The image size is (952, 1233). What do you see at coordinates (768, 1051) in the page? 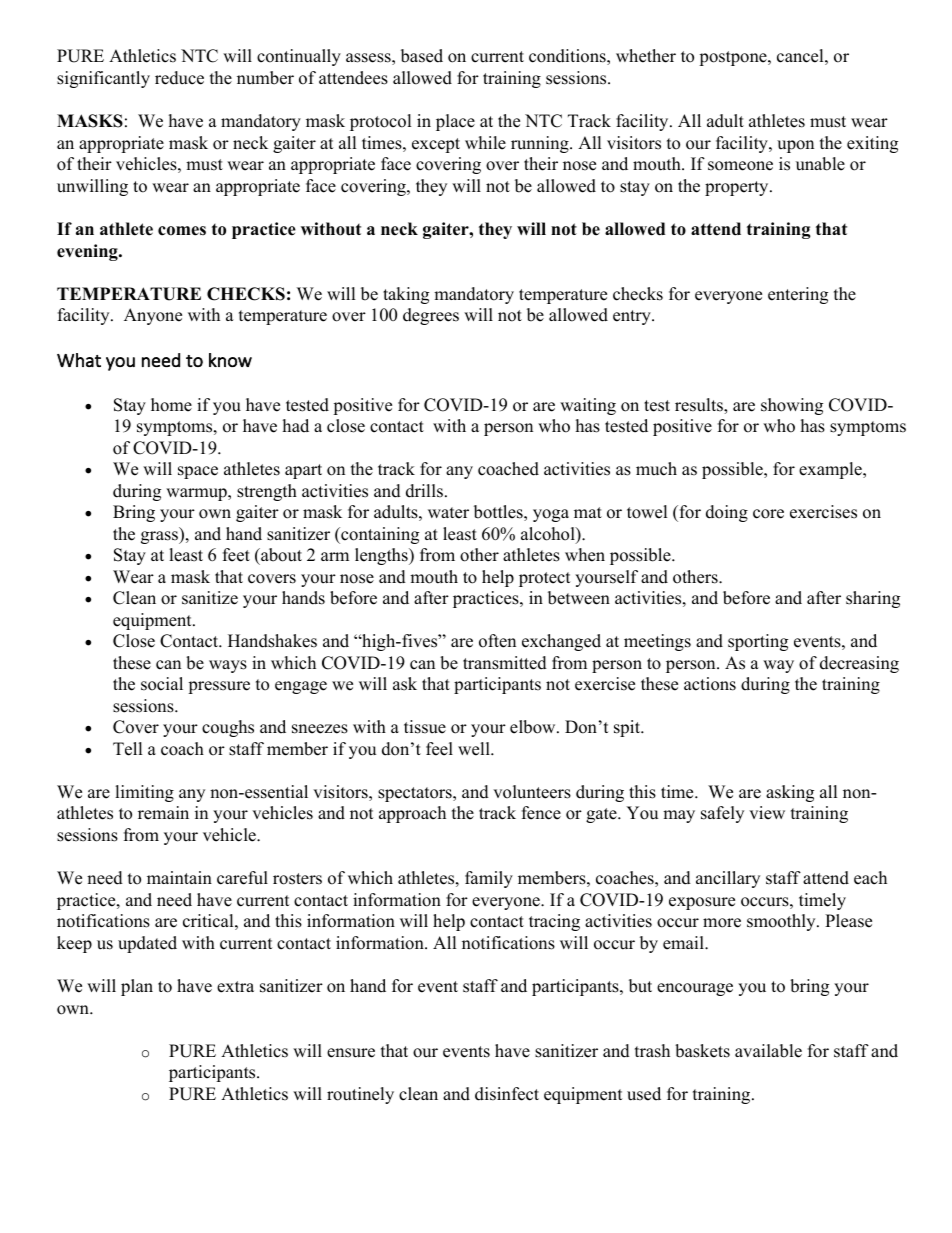
I see `available` at bounding box center [768, 1051].
